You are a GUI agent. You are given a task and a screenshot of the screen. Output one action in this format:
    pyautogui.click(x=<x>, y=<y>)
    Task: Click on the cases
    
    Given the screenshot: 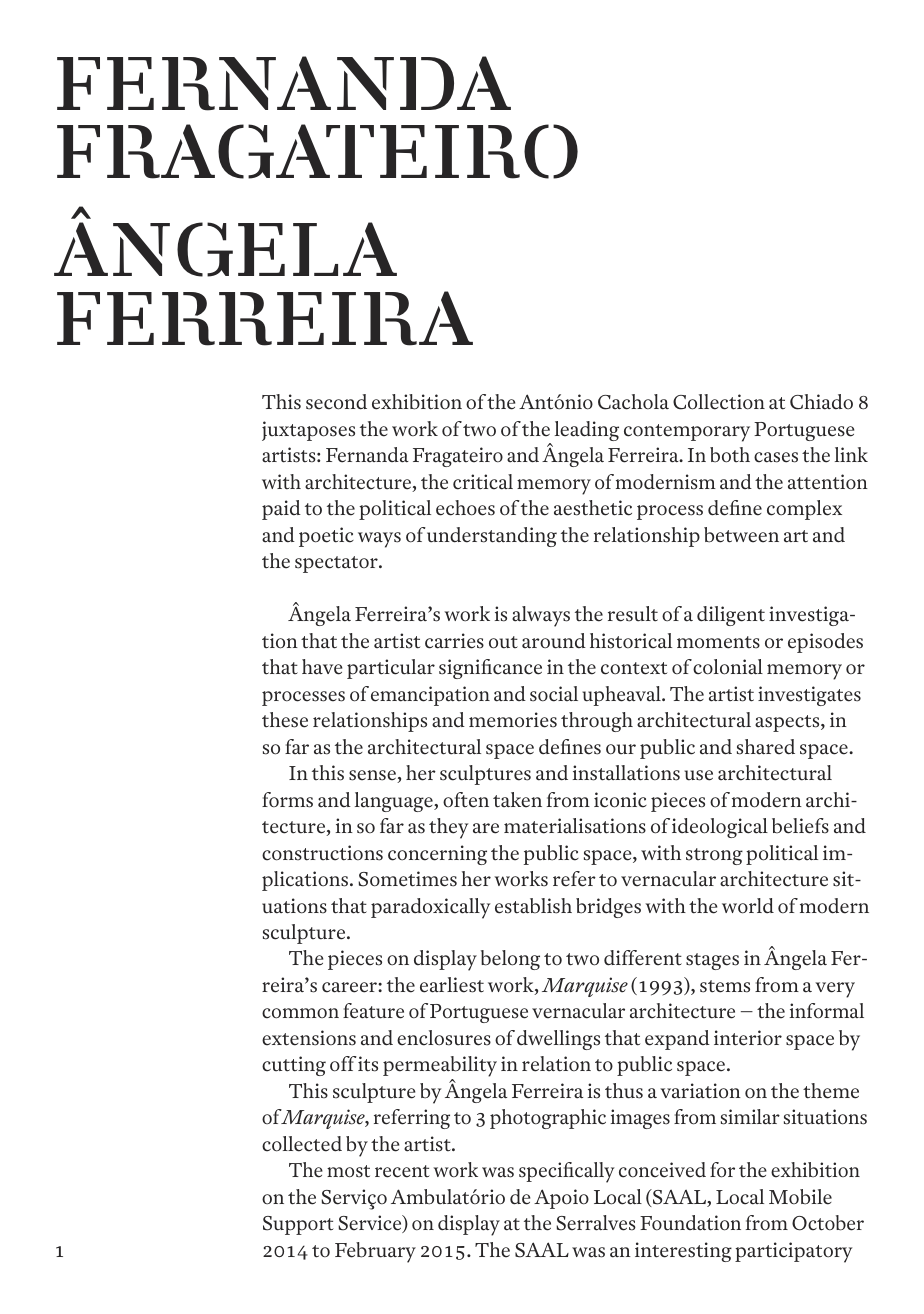 What is the action you would take?
    pyautogui.click(x=776, y=457)
